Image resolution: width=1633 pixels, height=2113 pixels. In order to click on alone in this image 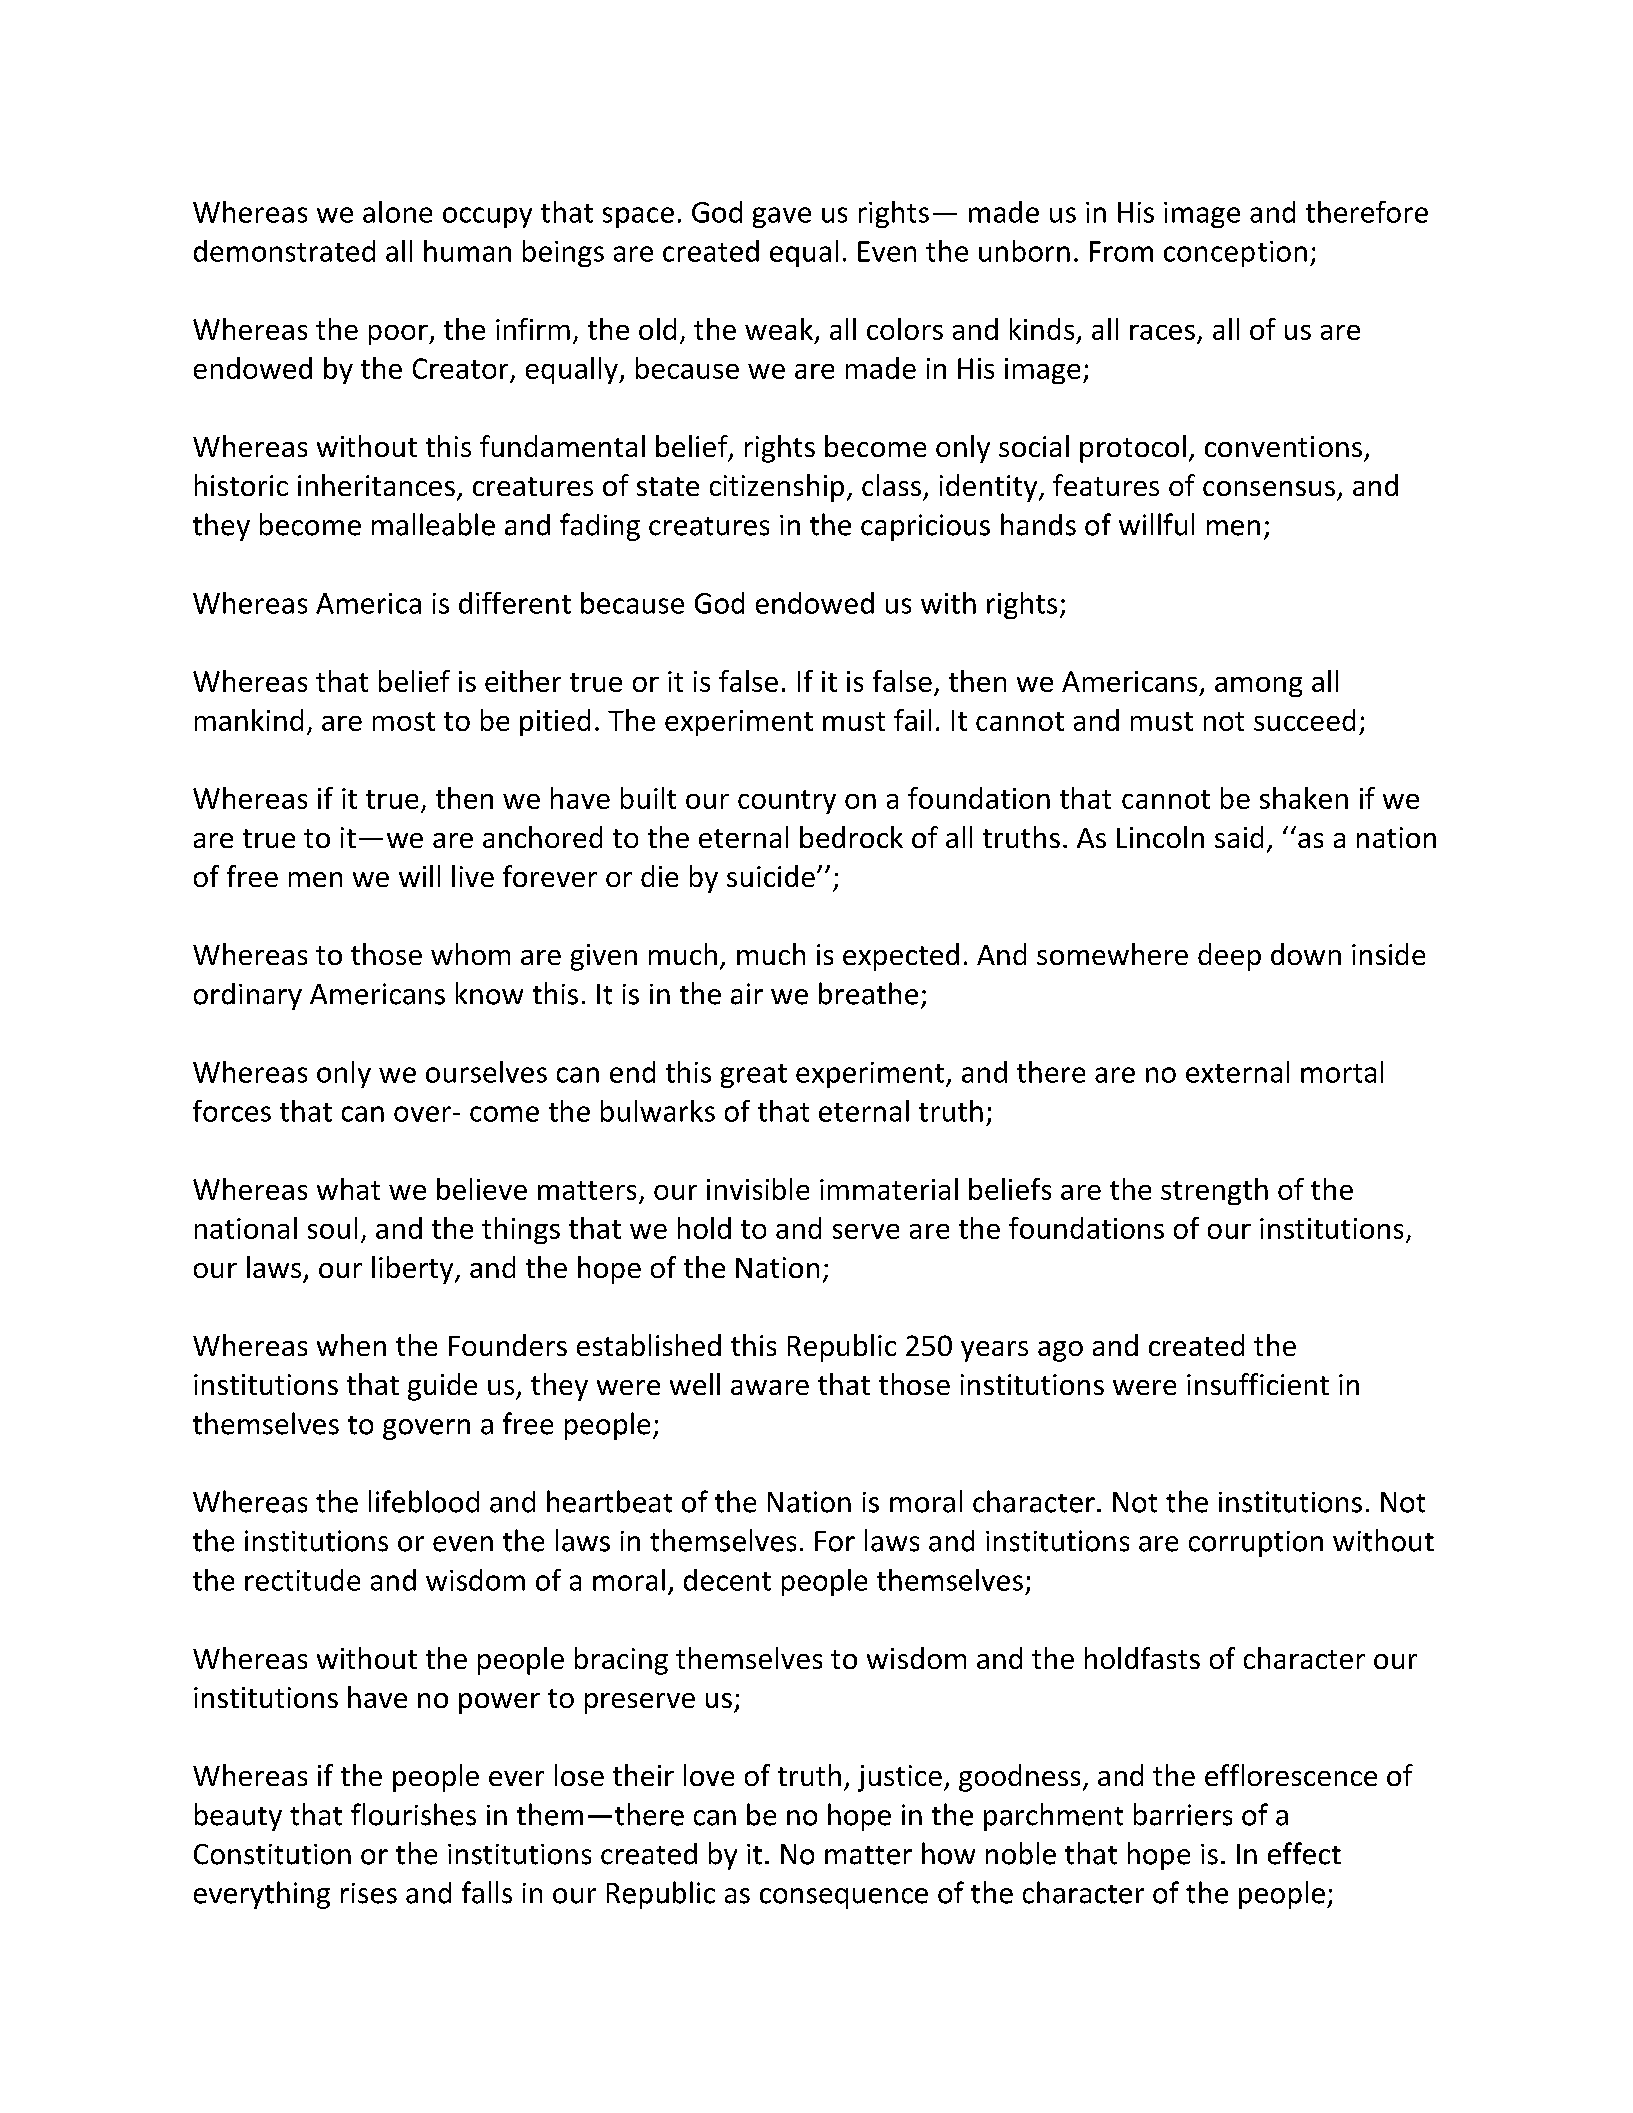, I will do `click(397, 212)`.
